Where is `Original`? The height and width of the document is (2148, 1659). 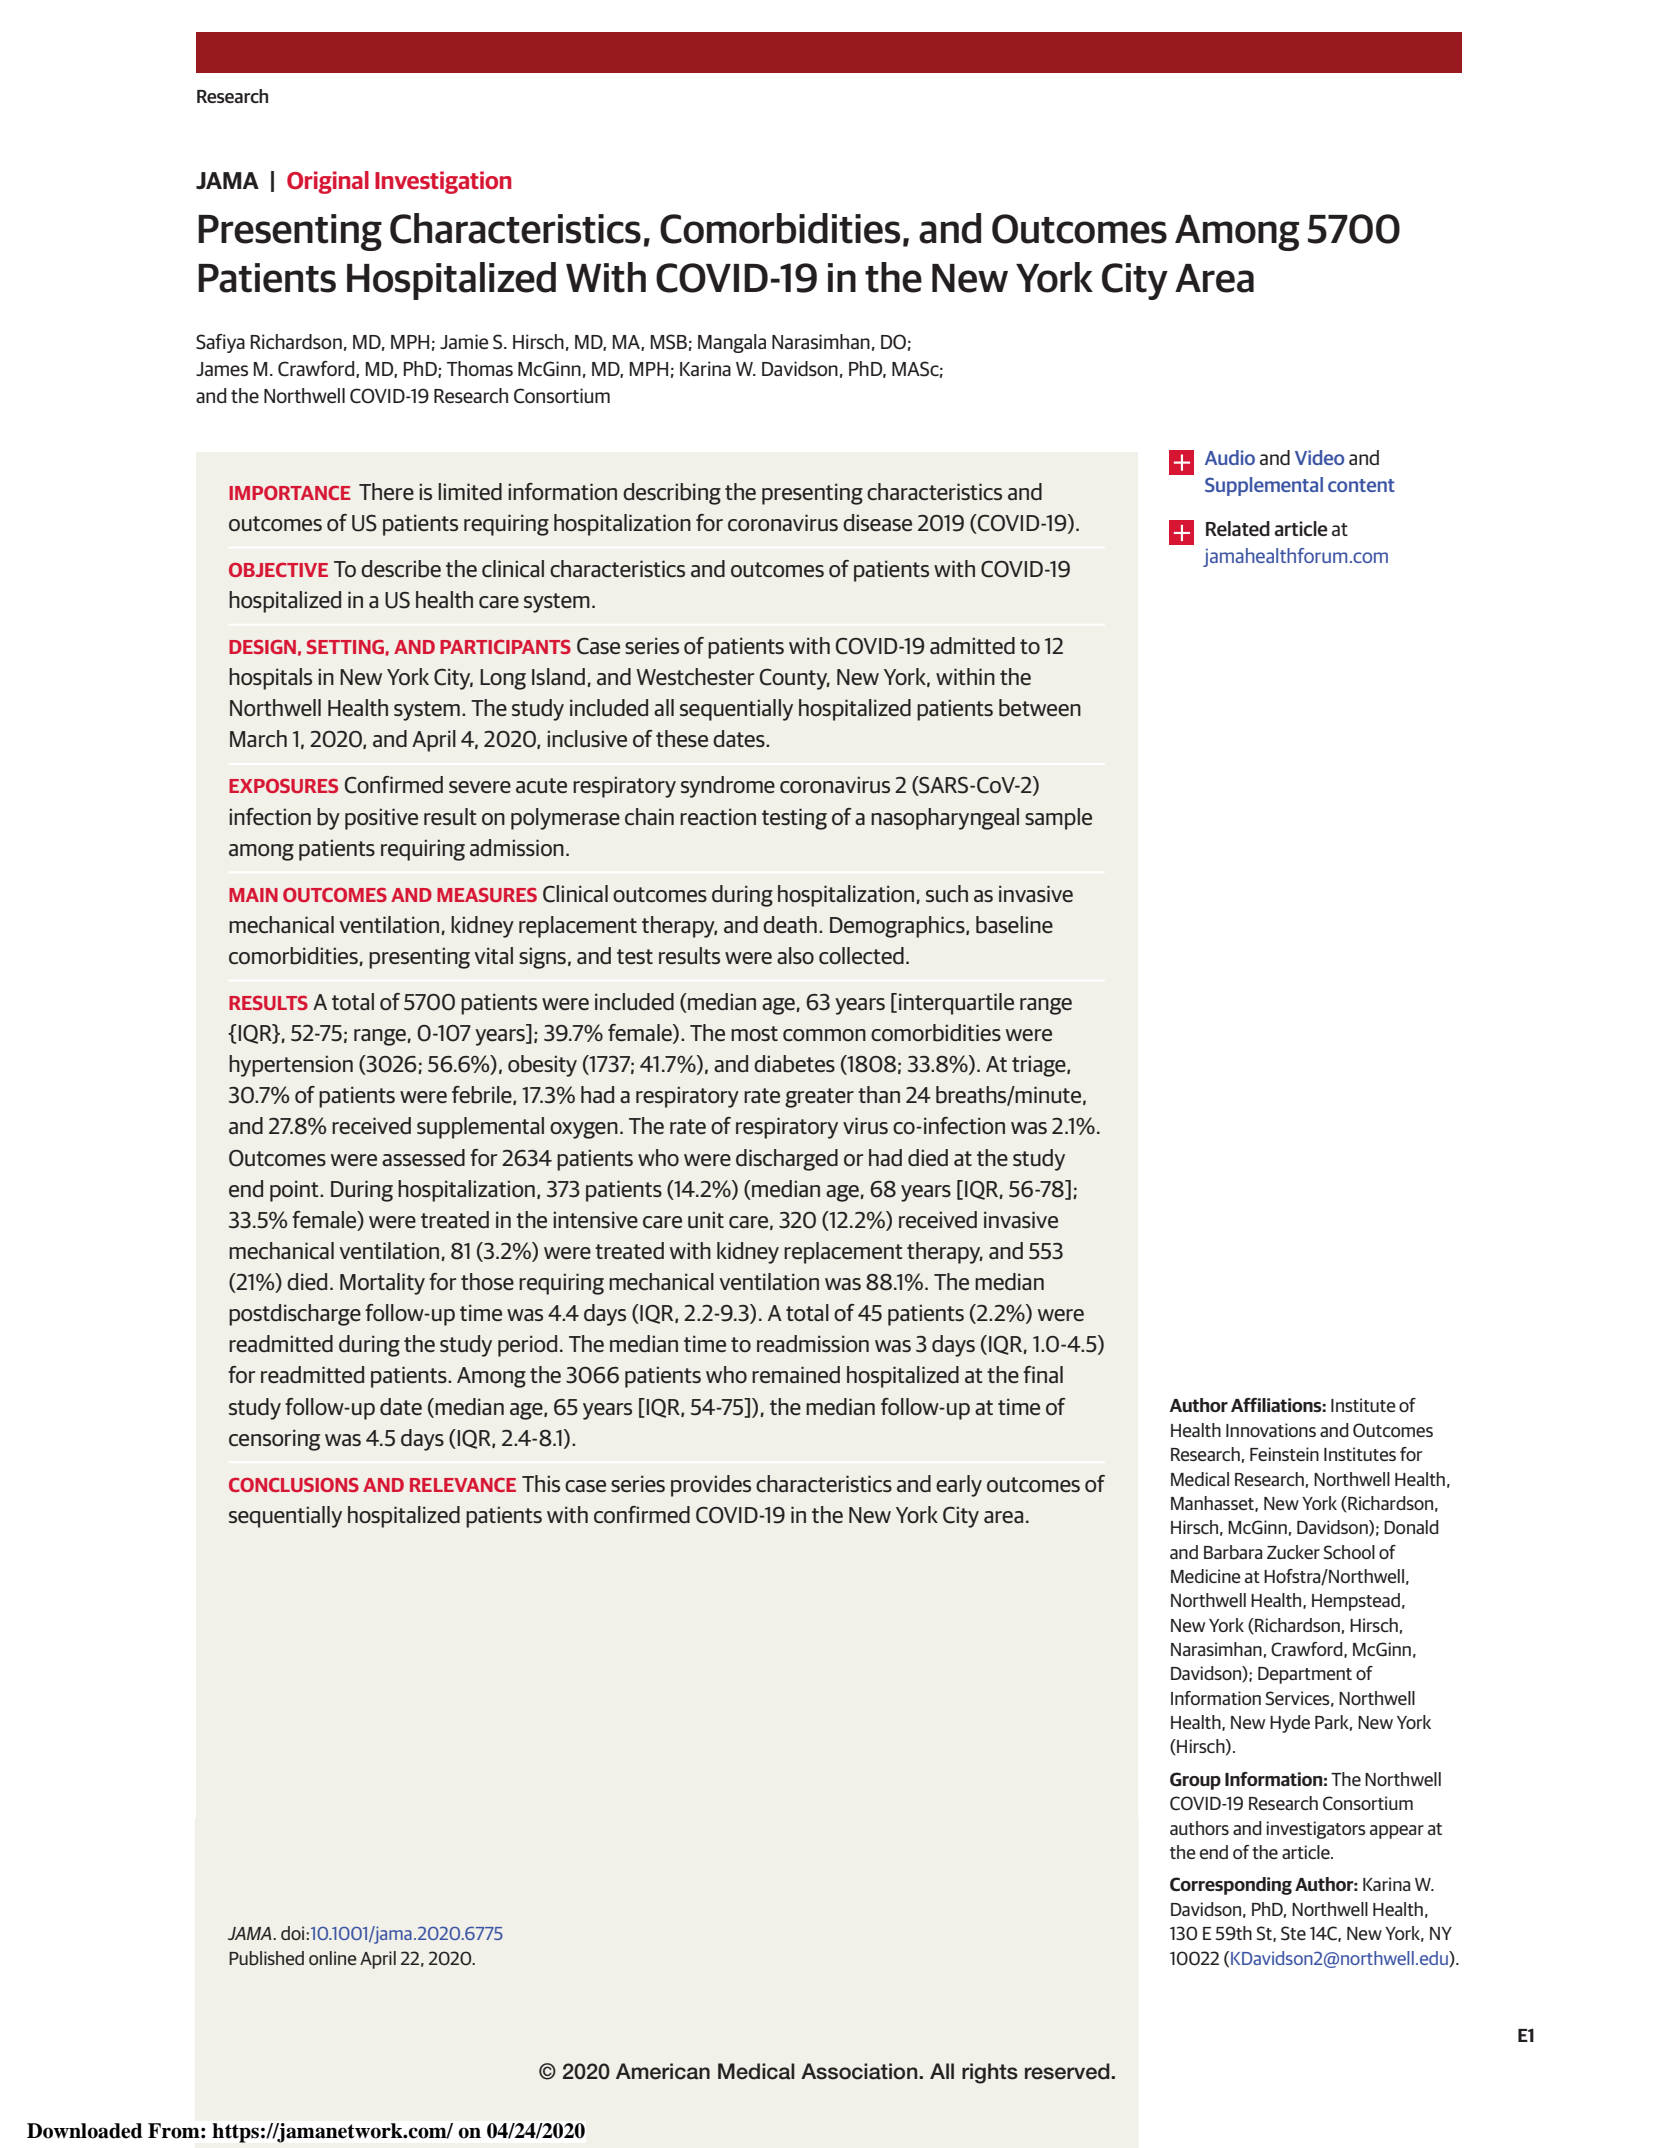 Original is located at coordinates (328, 182).
